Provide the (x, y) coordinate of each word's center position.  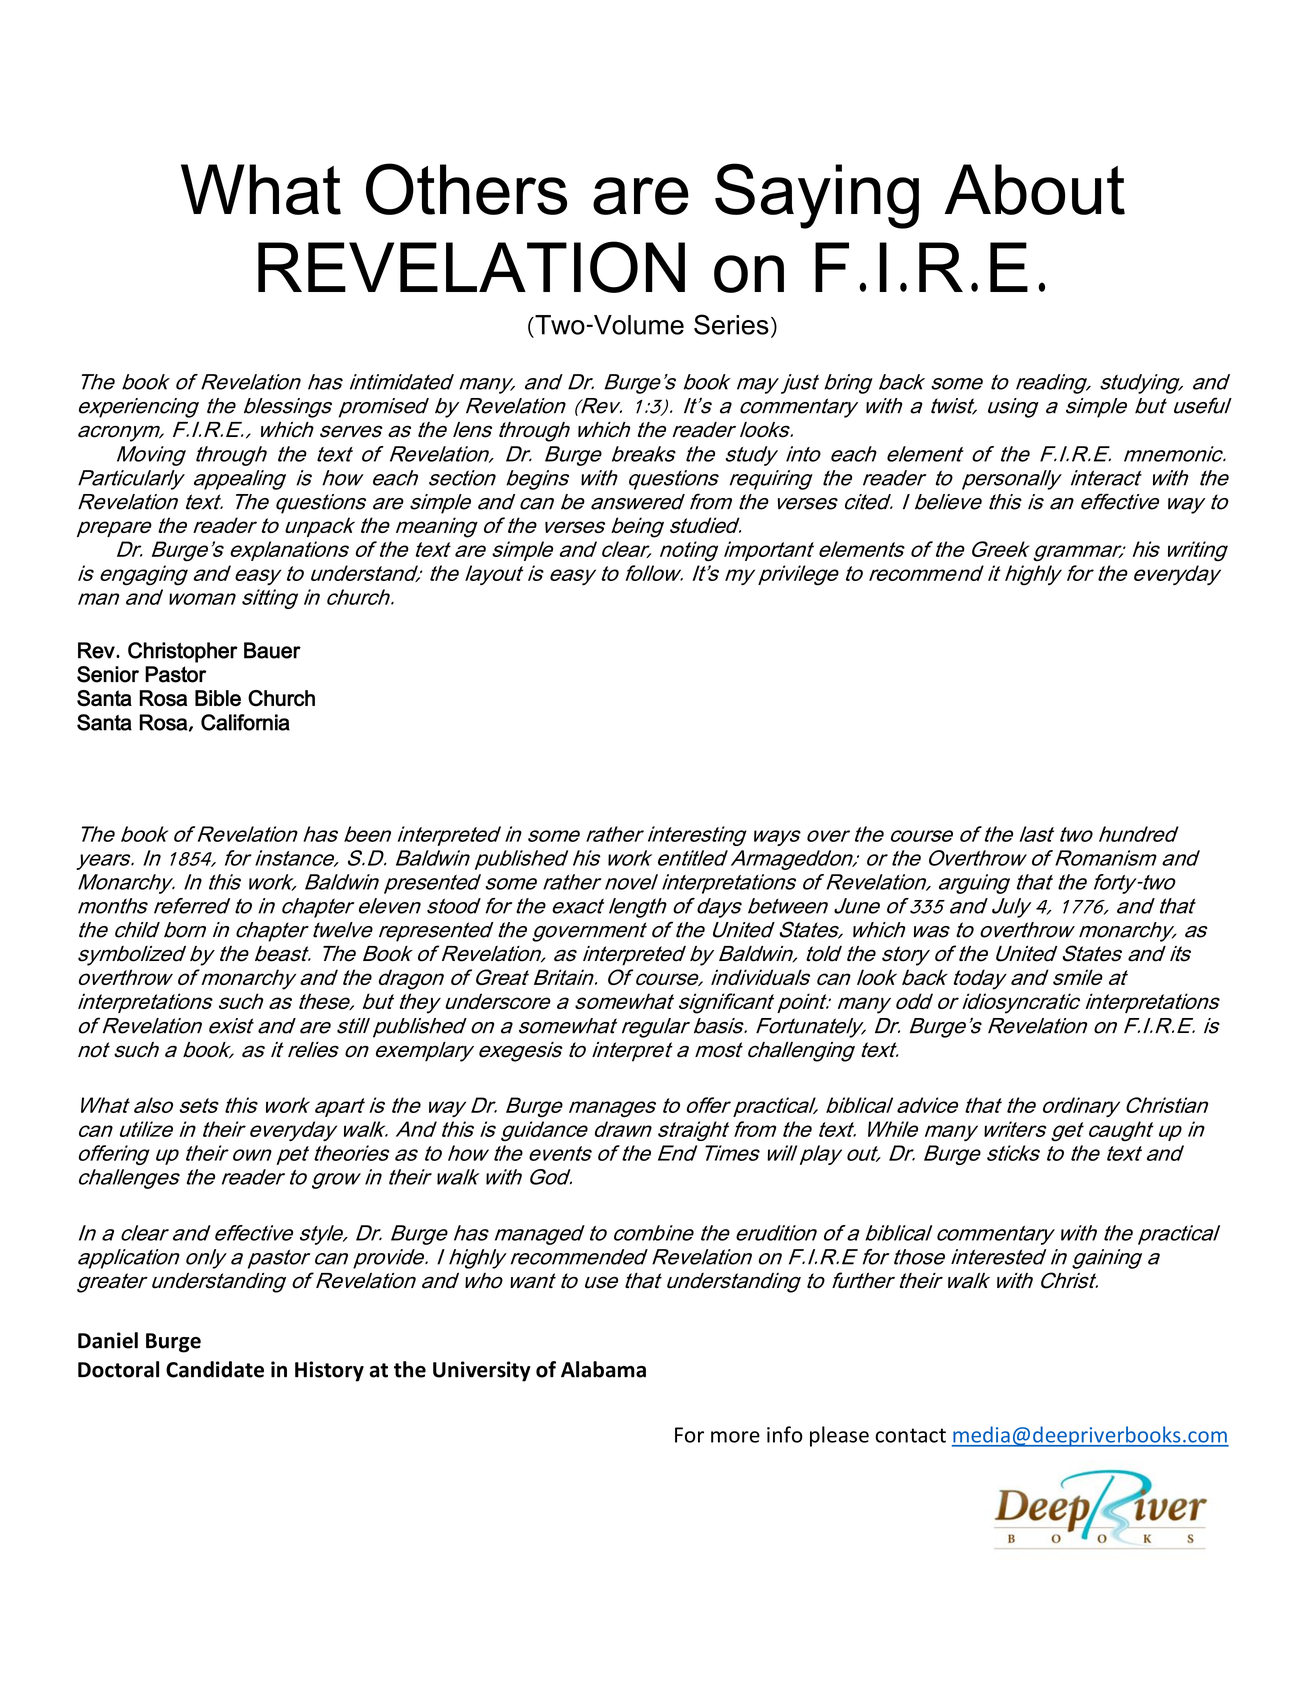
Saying (817, 196)
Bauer (272, 650)
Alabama (603, 1369)
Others (466, 189)
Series (731, 324)
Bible (218, 698)
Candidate (215, 1369)
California (245, 722)
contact (910, 1435)
